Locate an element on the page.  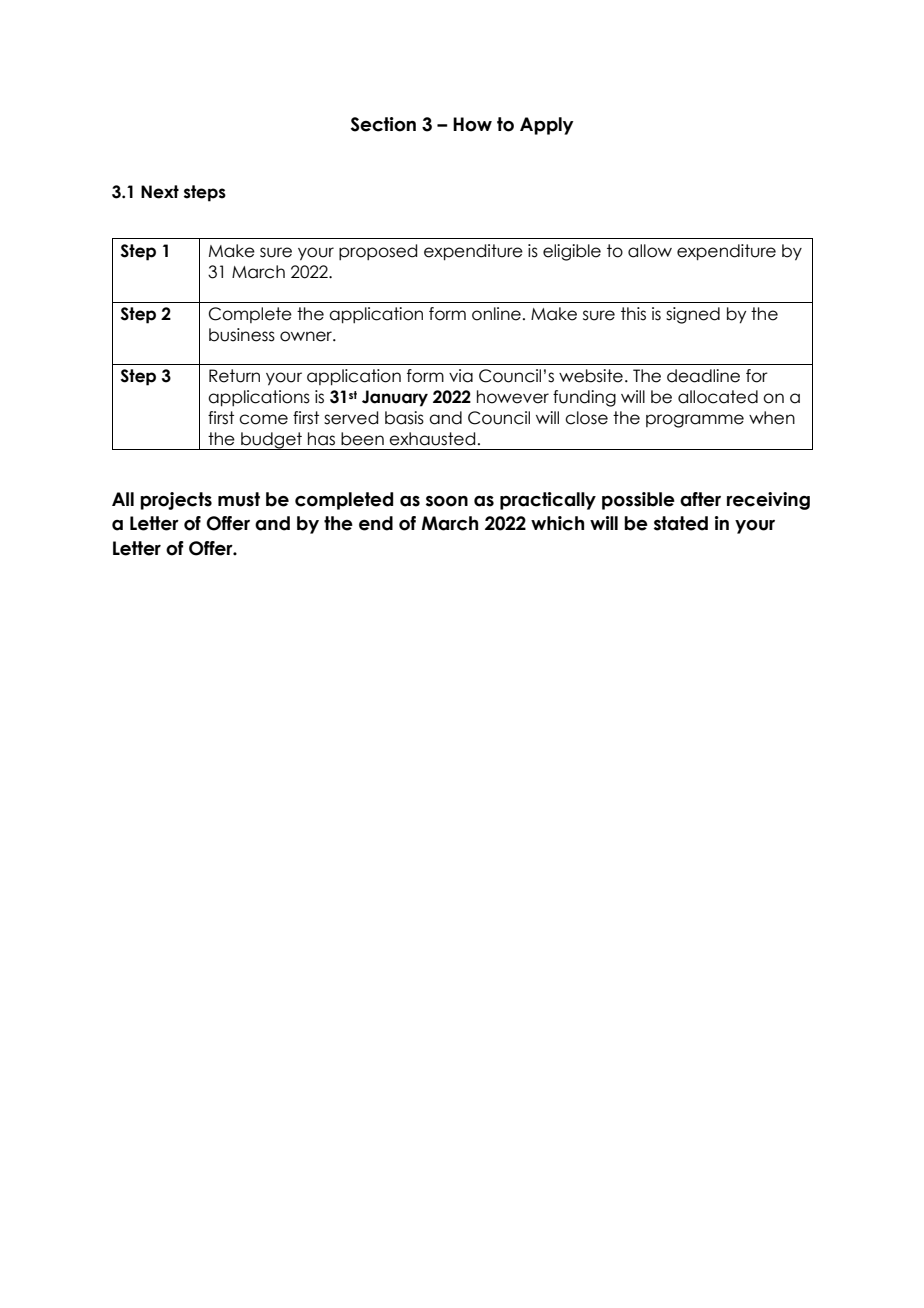
online is located at coordinates (496, 314).
